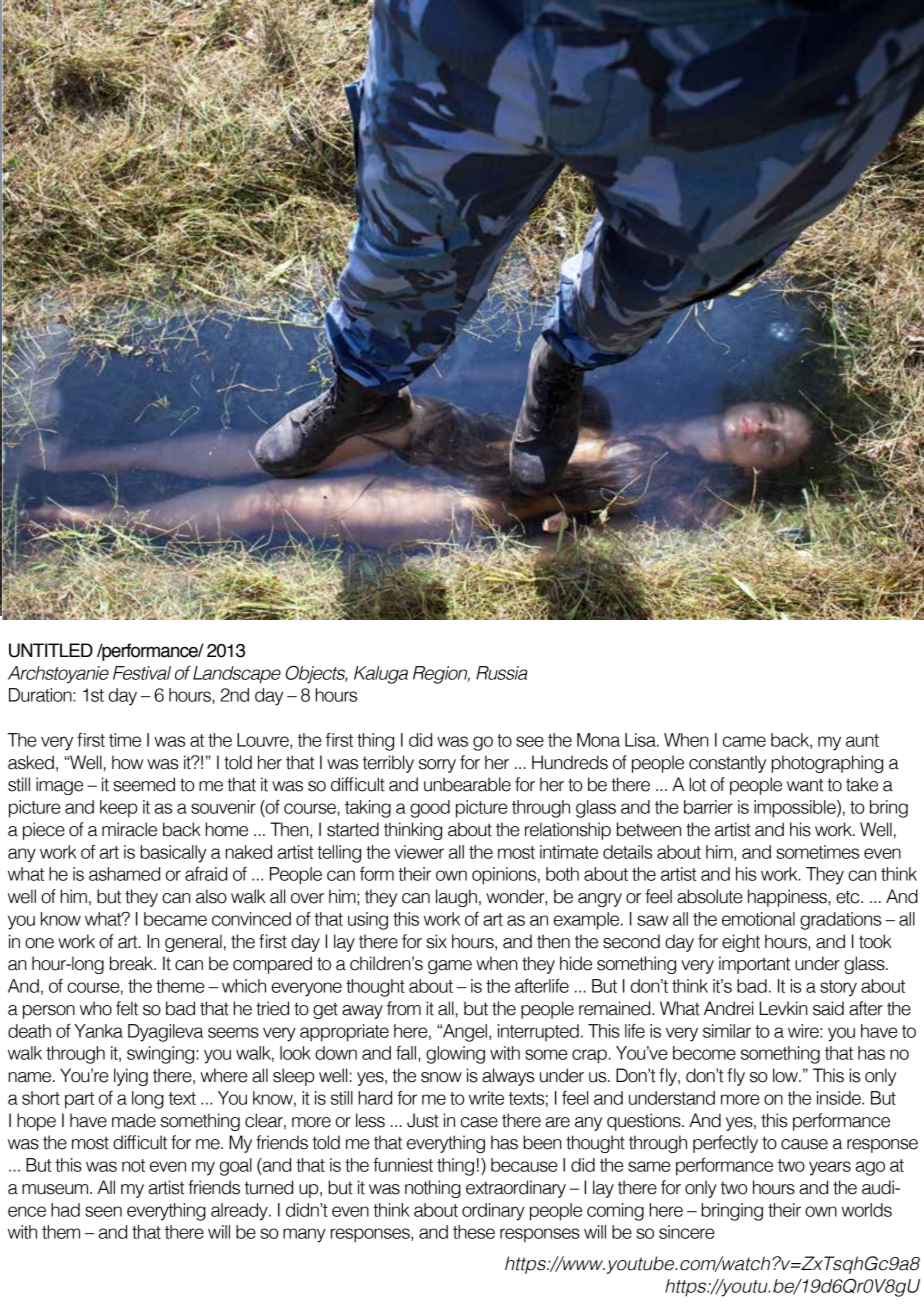 The width and height of the document is (924, 1308). What do you see at coordinates (133, 963) in the document?
I see `break` at bounding box center [133, 963].
